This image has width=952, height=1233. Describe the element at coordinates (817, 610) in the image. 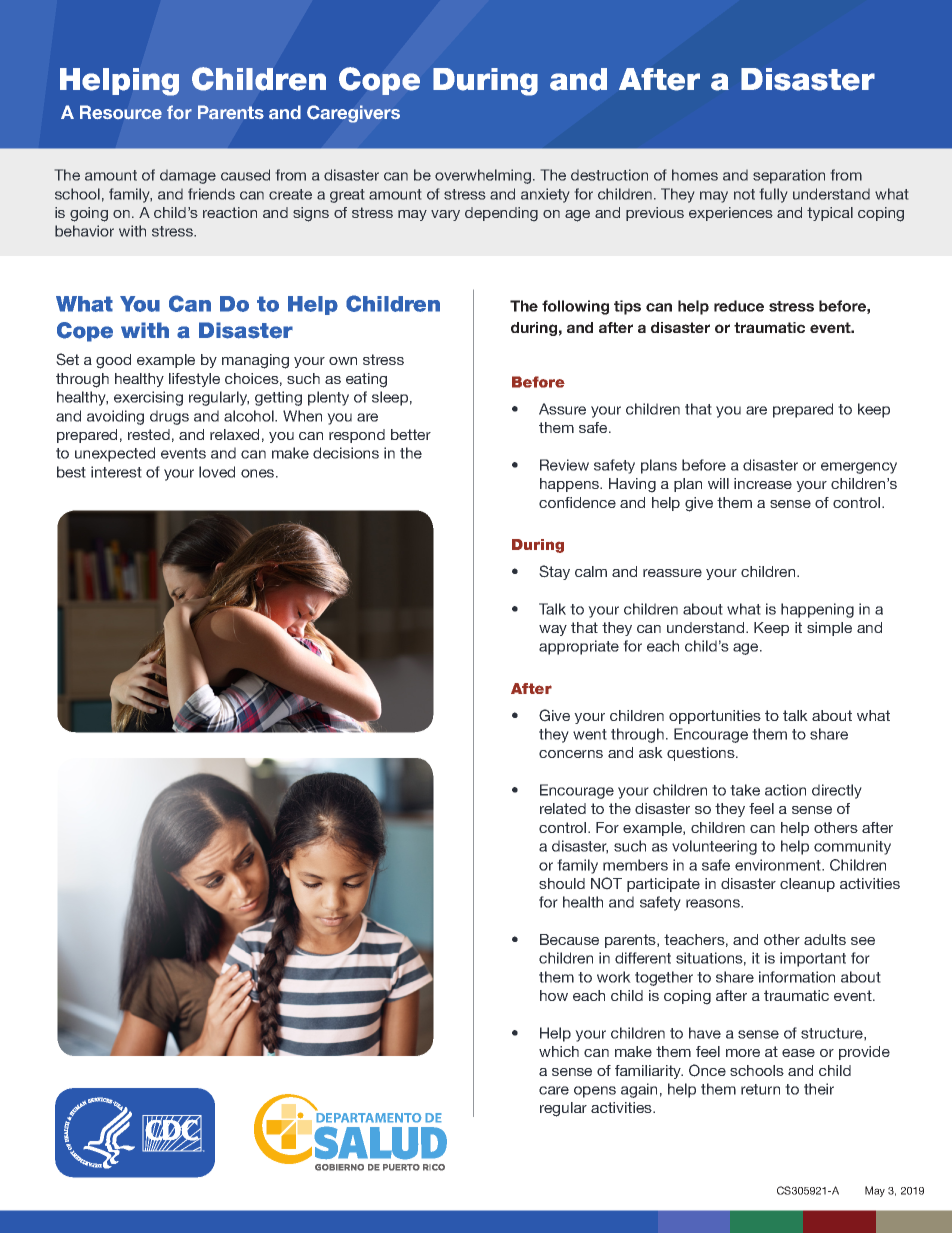

I see `happening` at that location.
